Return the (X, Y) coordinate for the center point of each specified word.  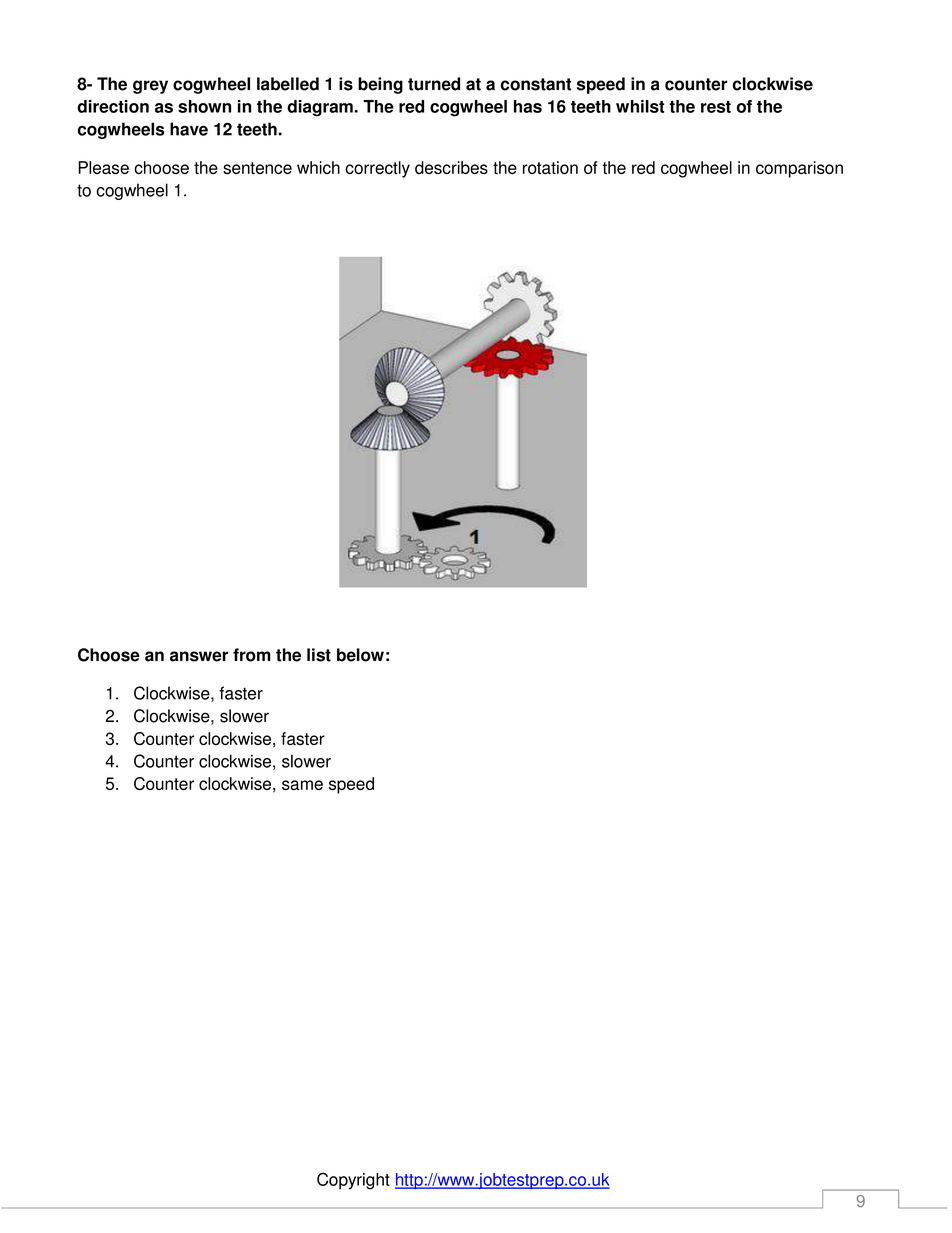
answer (199, 656)
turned (434, 84)
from (251, 655)
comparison (799, 169)
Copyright (353, 1181)
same (302, 785)
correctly (377, 169)
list (319, 655)
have (189, 129)
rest (716, 107)
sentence (257, 168)
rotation (550, 167)
